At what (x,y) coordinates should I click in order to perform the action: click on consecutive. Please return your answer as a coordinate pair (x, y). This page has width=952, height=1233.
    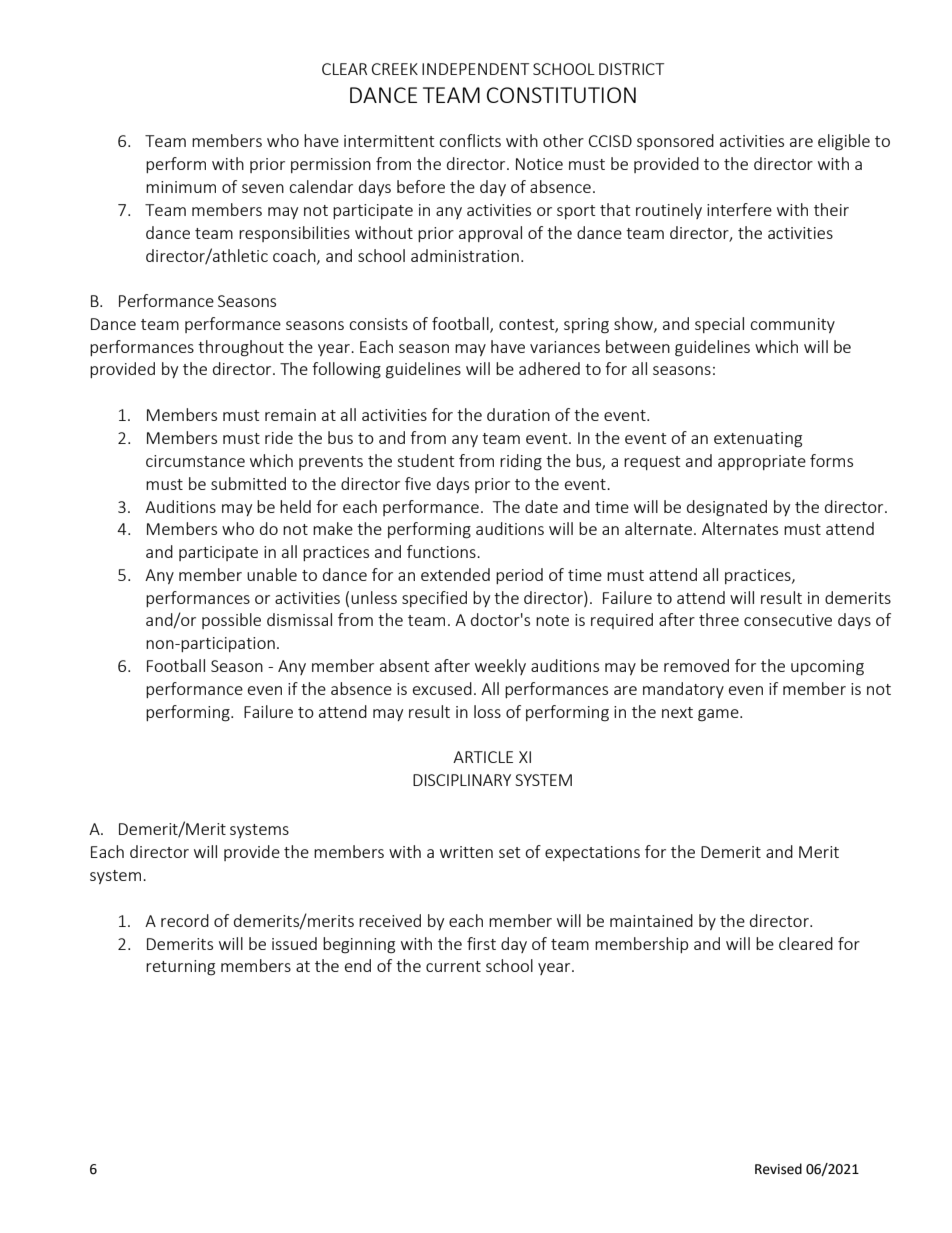
    Looking at the image, I should click on (788, 620).
